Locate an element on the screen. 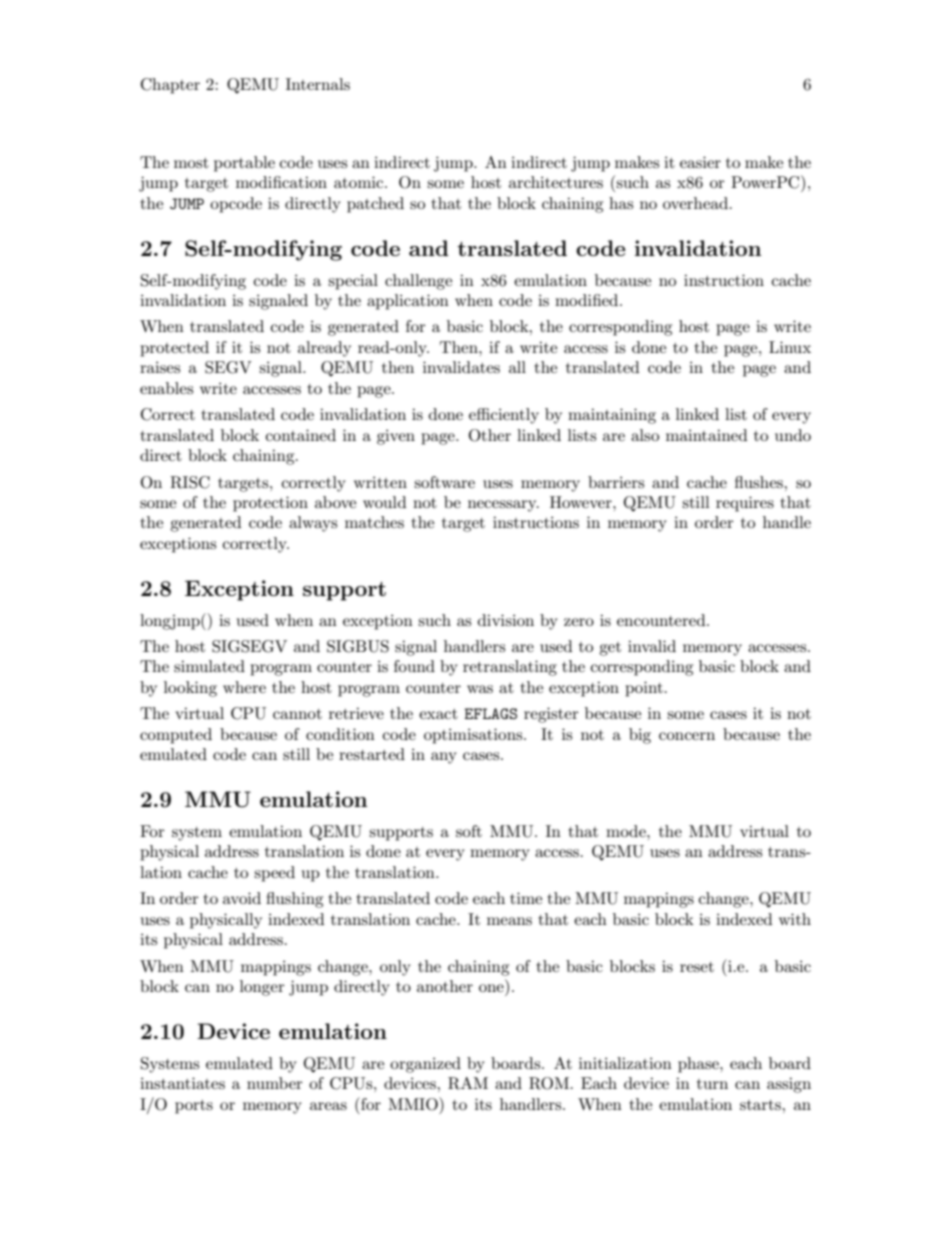  efficiently is located at coordinates (504, 416).
